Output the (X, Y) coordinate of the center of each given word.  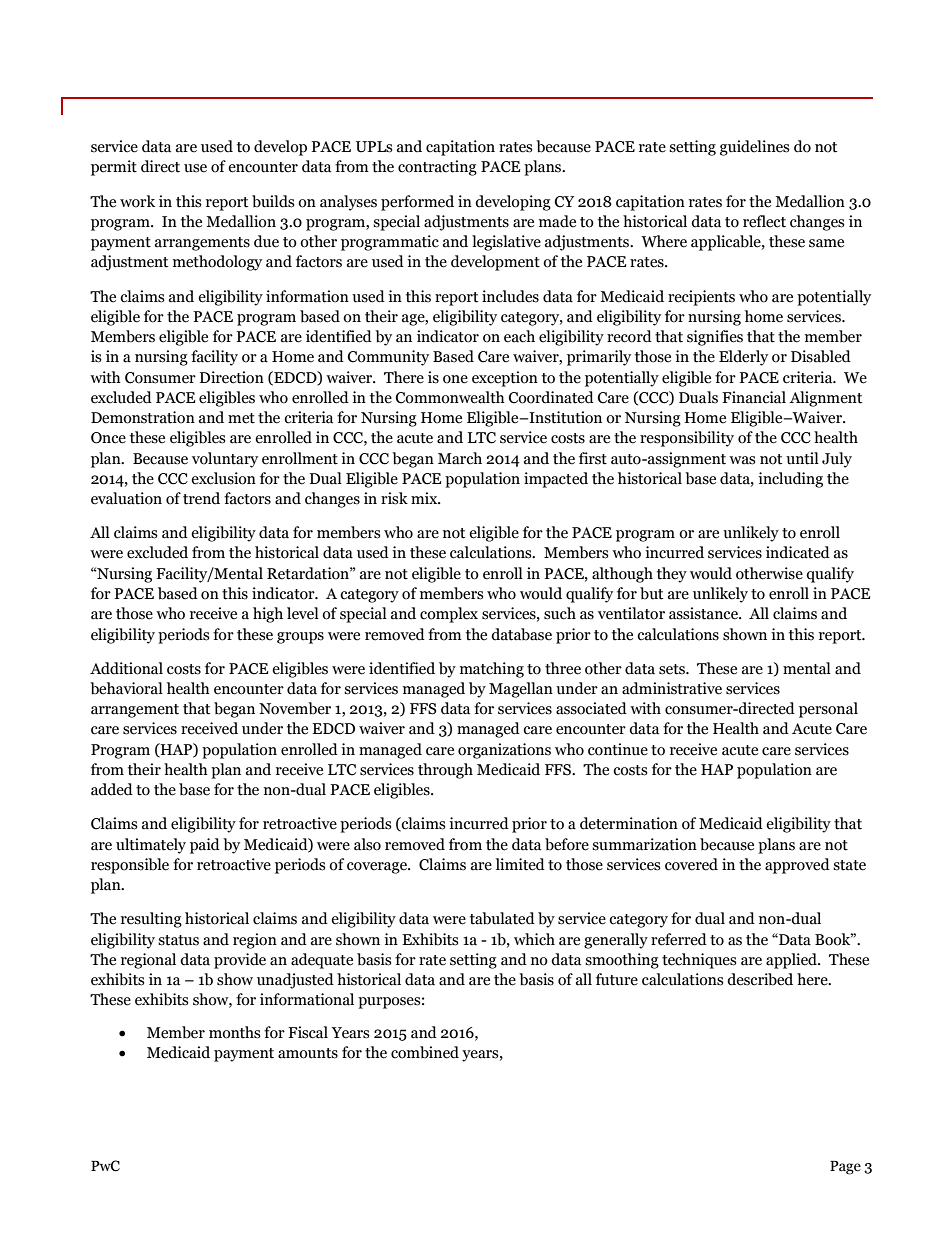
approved (797, 866)
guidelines (754, 148)
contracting (437, 168)
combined (425, 1052)
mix (425, 498)
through (445, 771)
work (137, 201)
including (790, 480)
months (234, 1032)
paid (205, 846)
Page (845, 1168)
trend (201, 498)
